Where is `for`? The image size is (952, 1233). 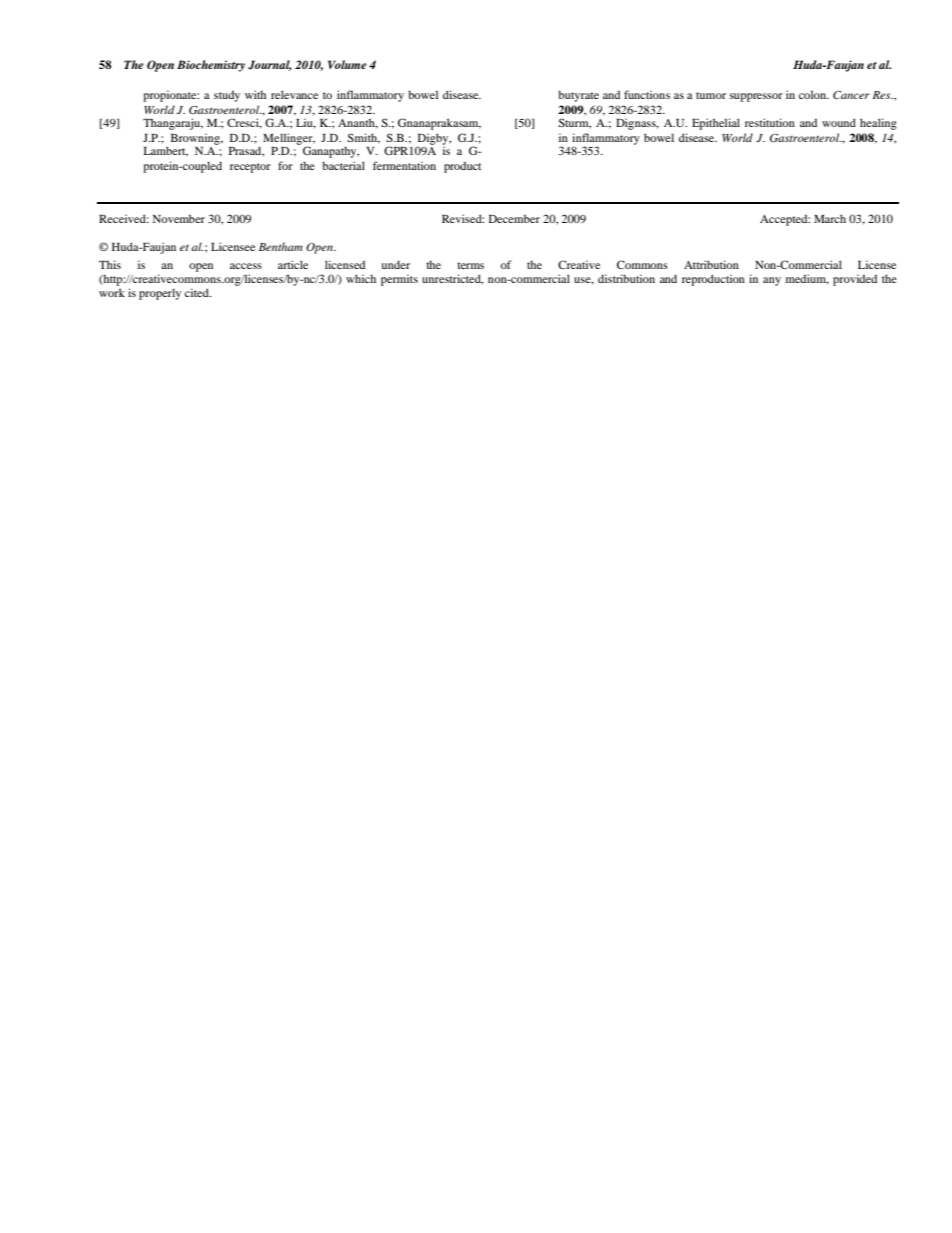
for is located at coordinates (285, 165).
